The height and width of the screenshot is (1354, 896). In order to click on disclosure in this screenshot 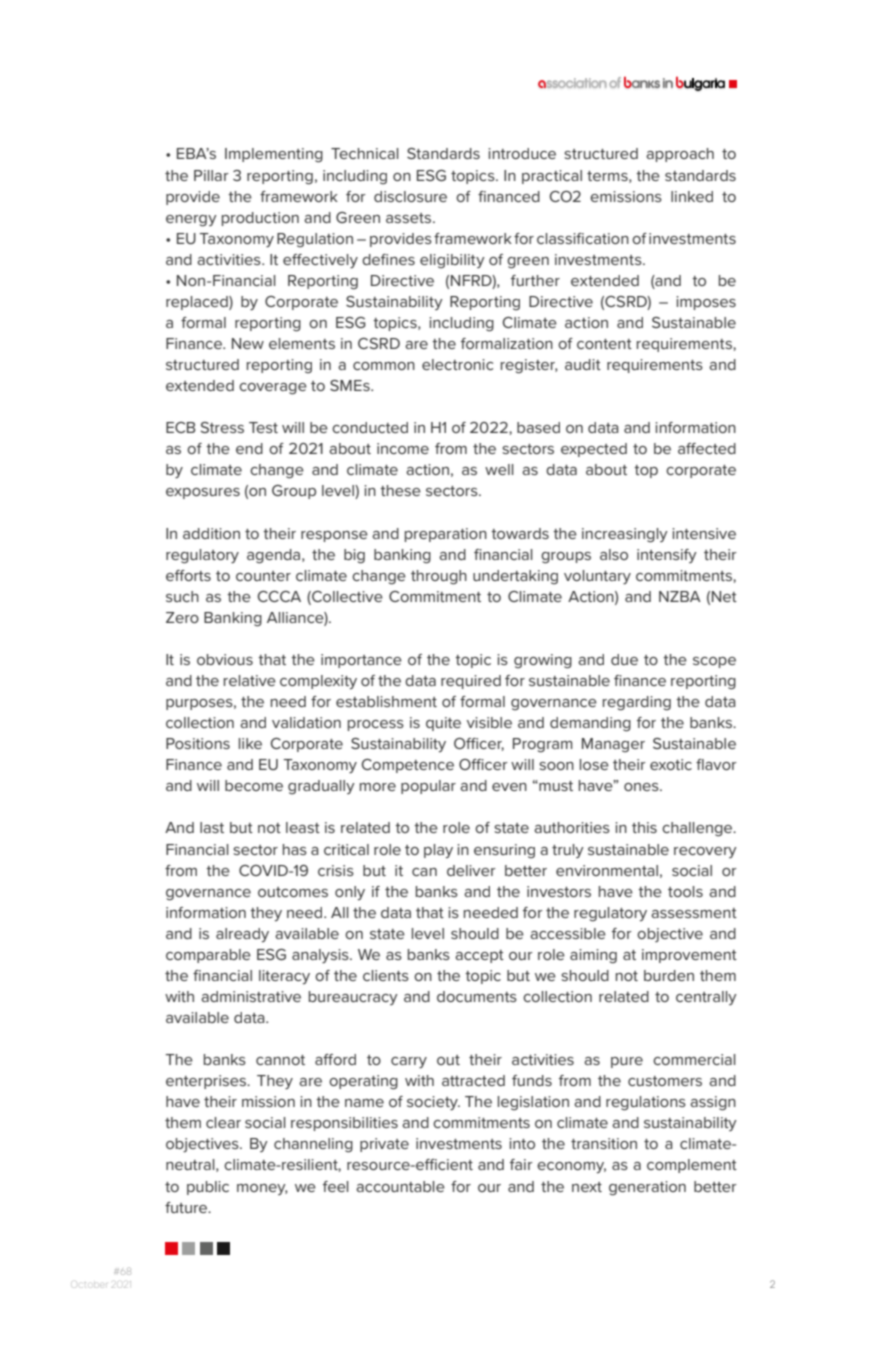, I will do `click(410, 196)`.
